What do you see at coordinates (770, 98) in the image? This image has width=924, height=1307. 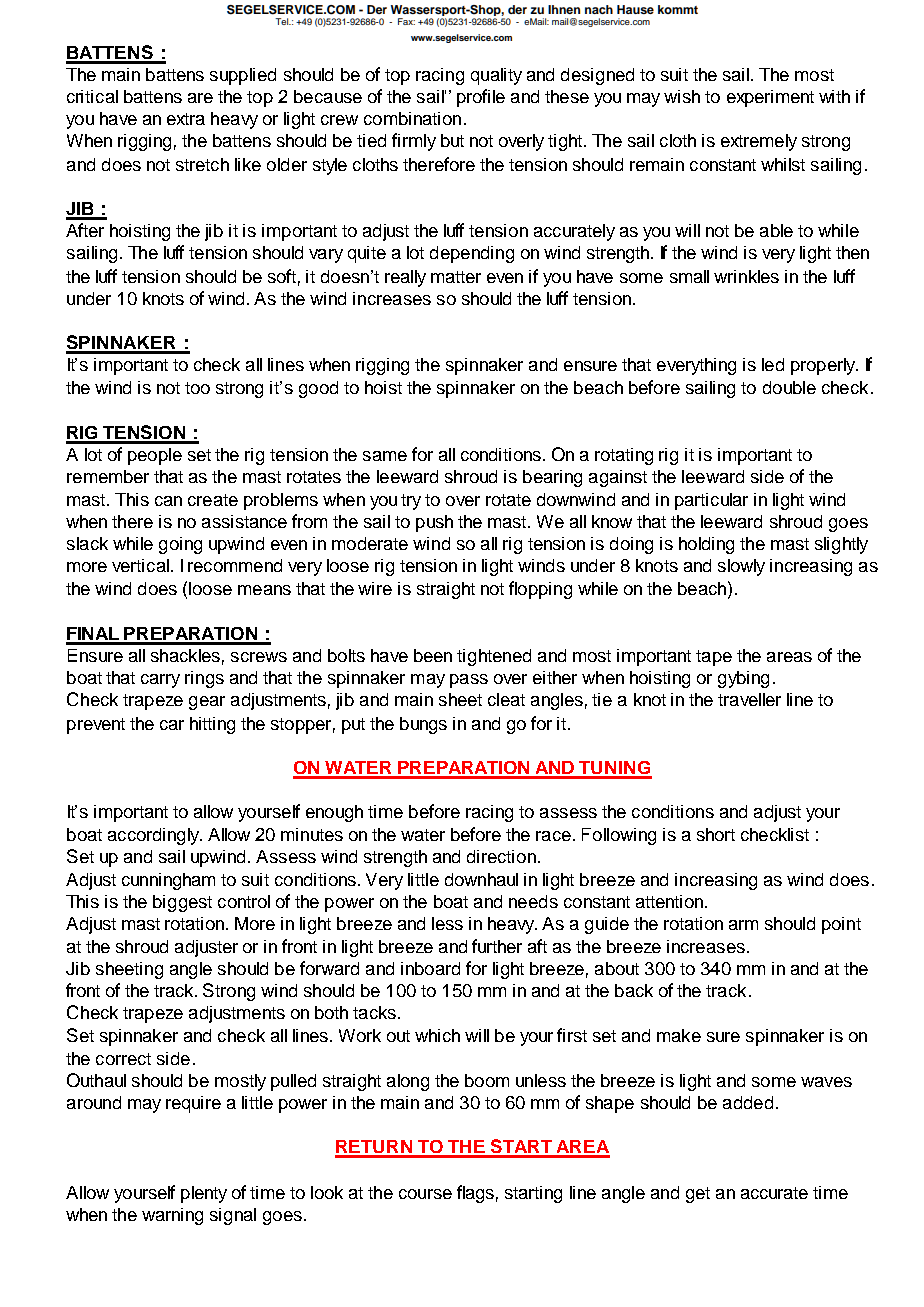 I see `experiment` at bounding box center [770, 98].
